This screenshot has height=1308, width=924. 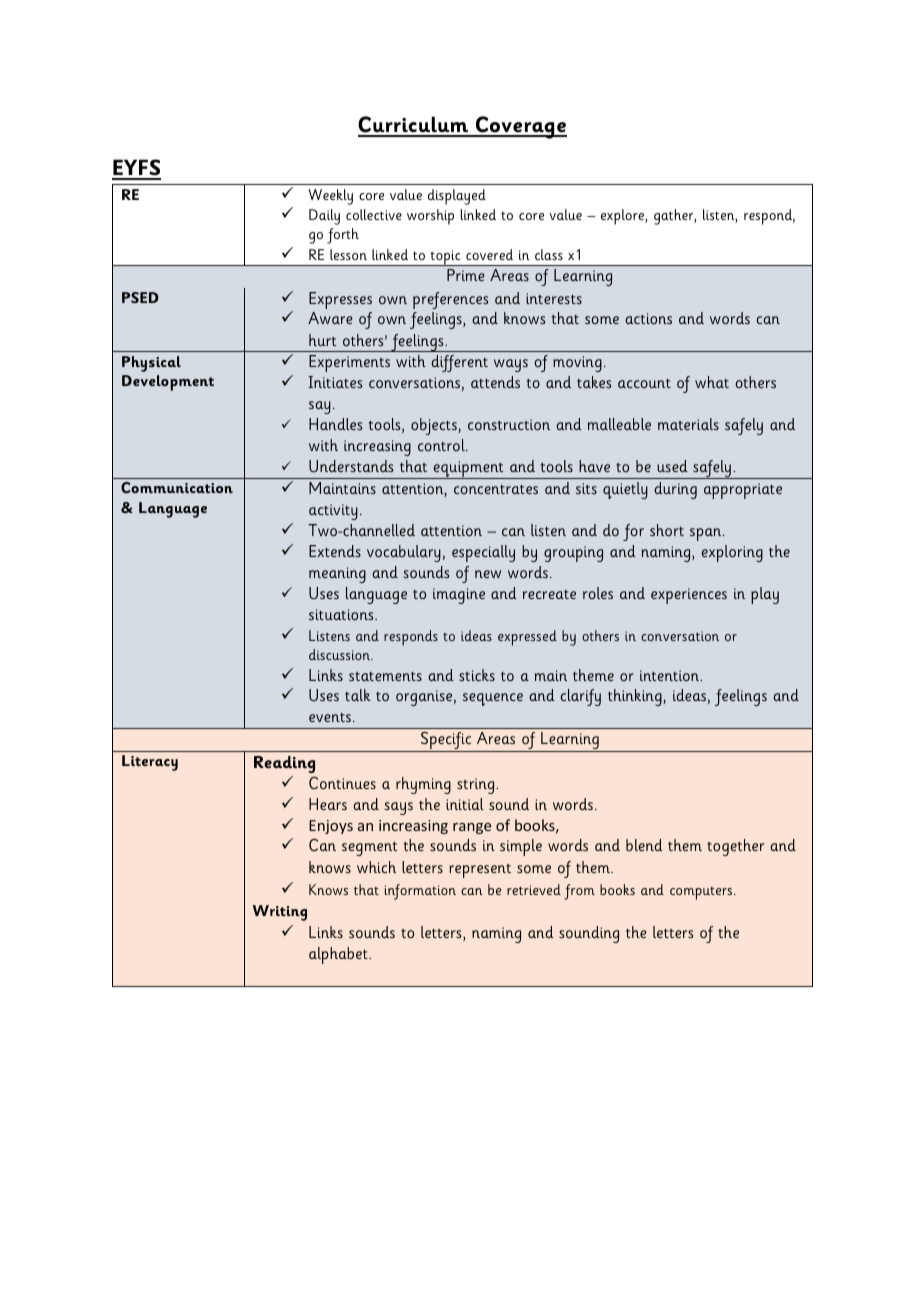 What do you see at coordinates (477, 675) in the screenshot?
I see `sticks` at bounding box center [477, 675].
